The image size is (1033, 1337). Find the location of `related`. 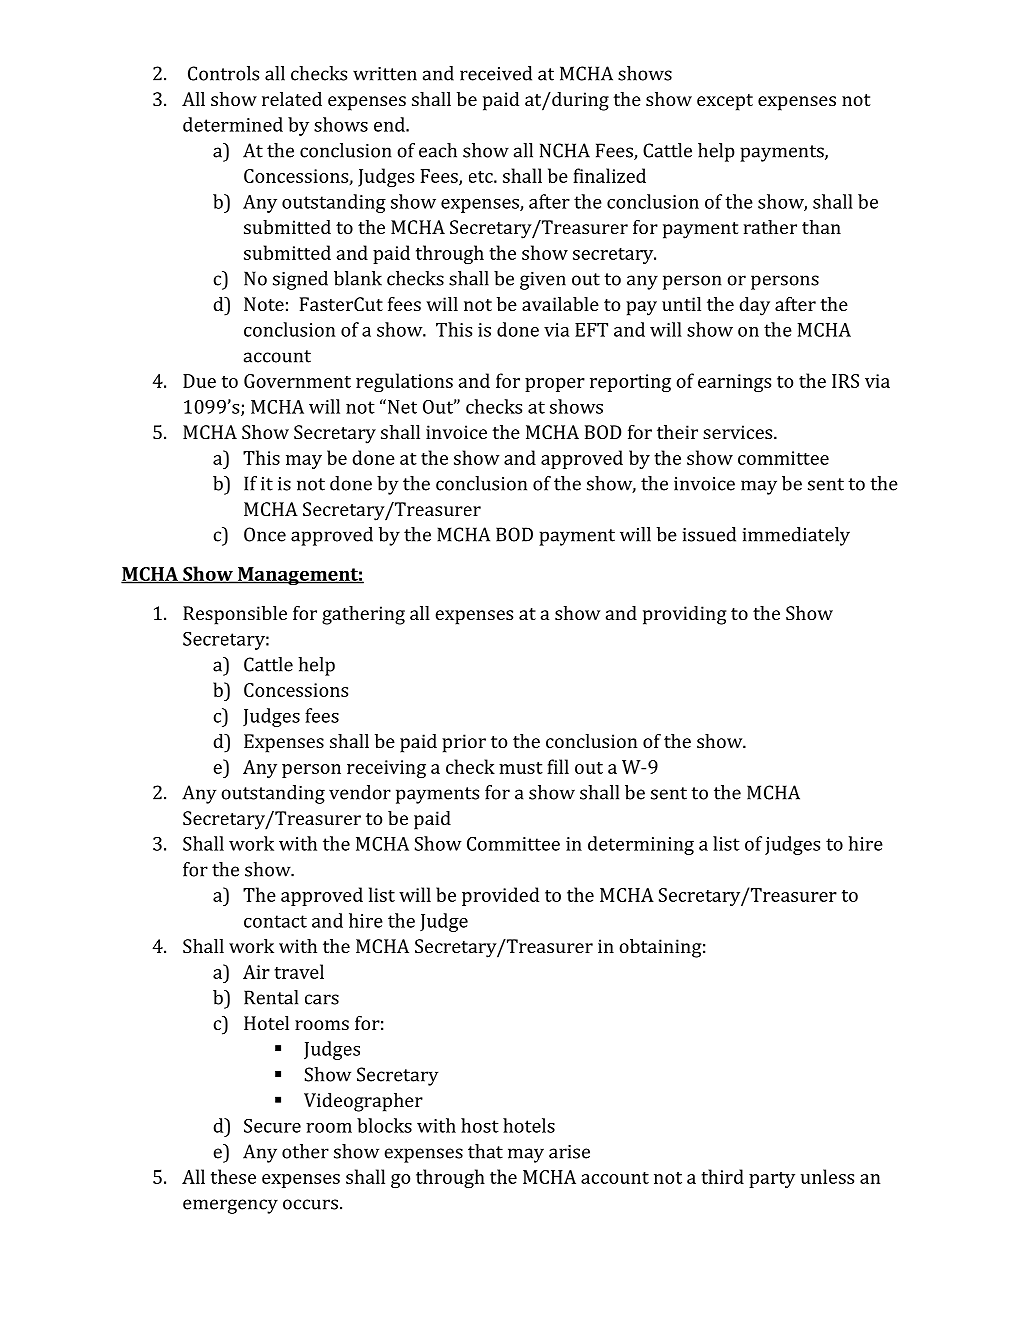

related is located at coordinates (292, 99).
